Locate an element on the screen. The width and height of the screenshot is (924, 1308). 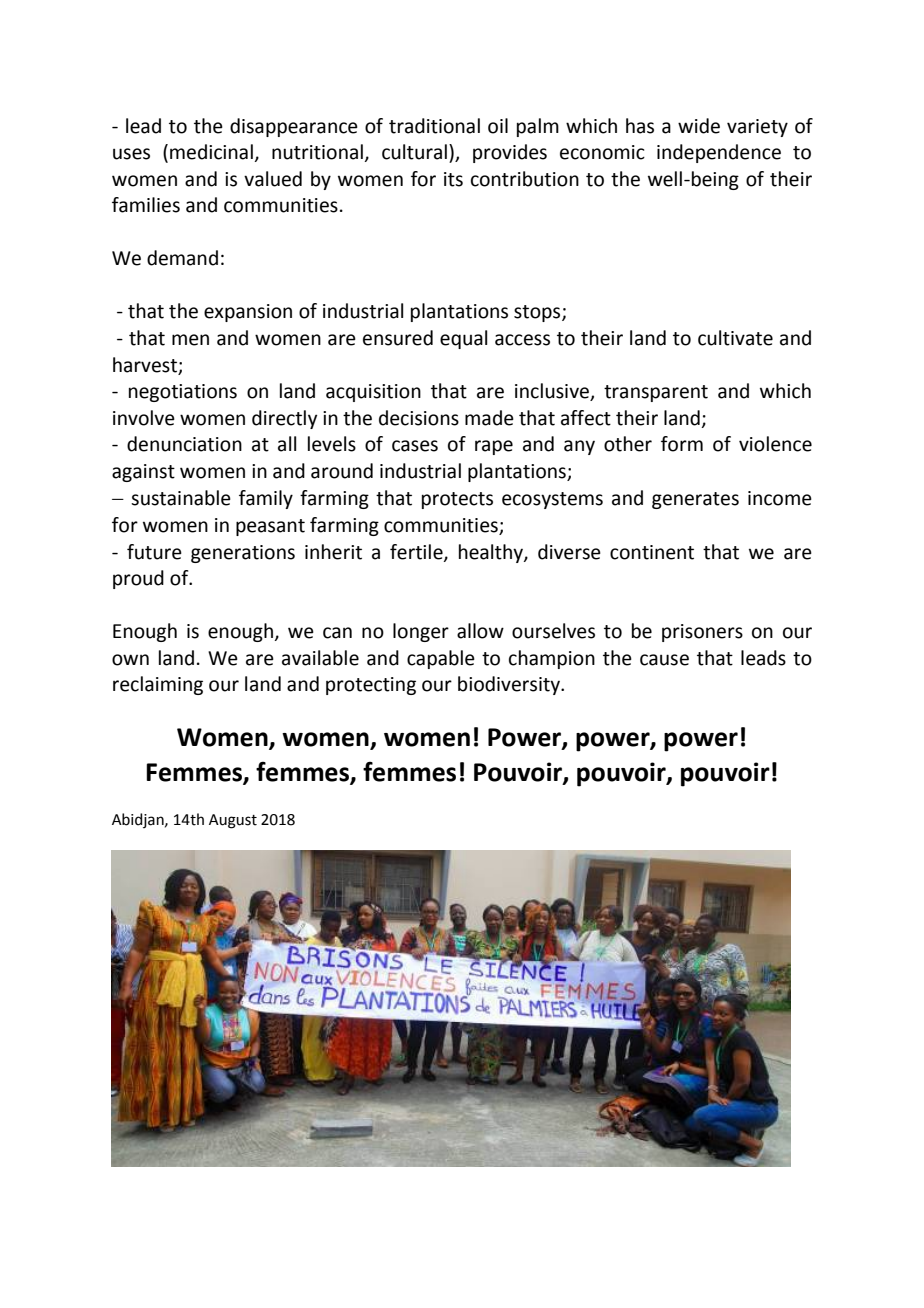
sustainable is located at coordinates (181, 498).
